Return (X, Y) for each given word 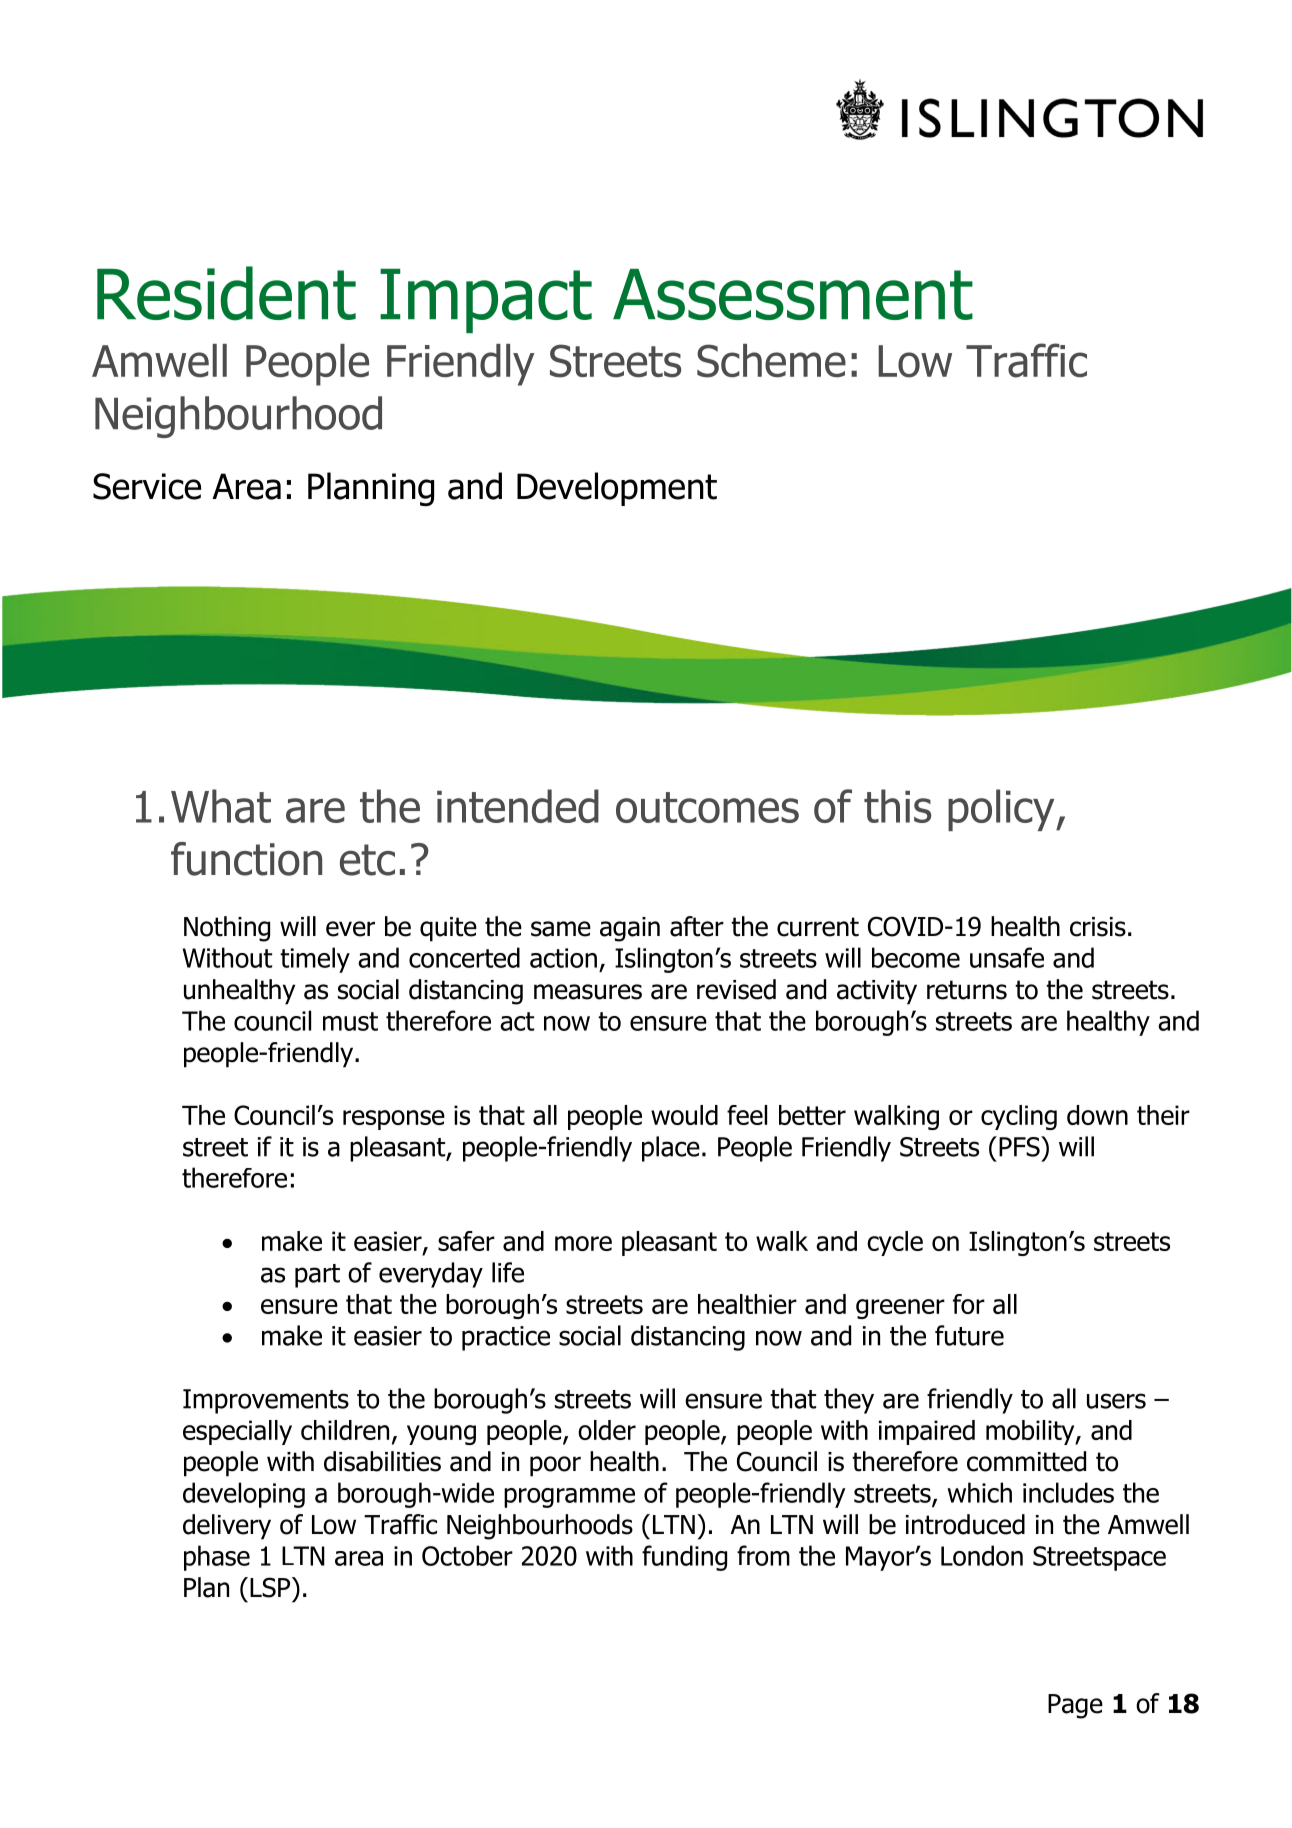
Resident (226, 293)
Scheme (771, 361)
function (246, 859)
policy (1002, 810)
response (394, 1120)
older (607, 1430)
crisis (1098, 927)
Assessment (793, 294)
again (630, 929)
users (1116, 1401)
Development (617, 489)
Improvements (266, 1401)
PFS (1020, 1146)
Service (147, 486)
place (671, 1149)
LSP (271, 1587)
